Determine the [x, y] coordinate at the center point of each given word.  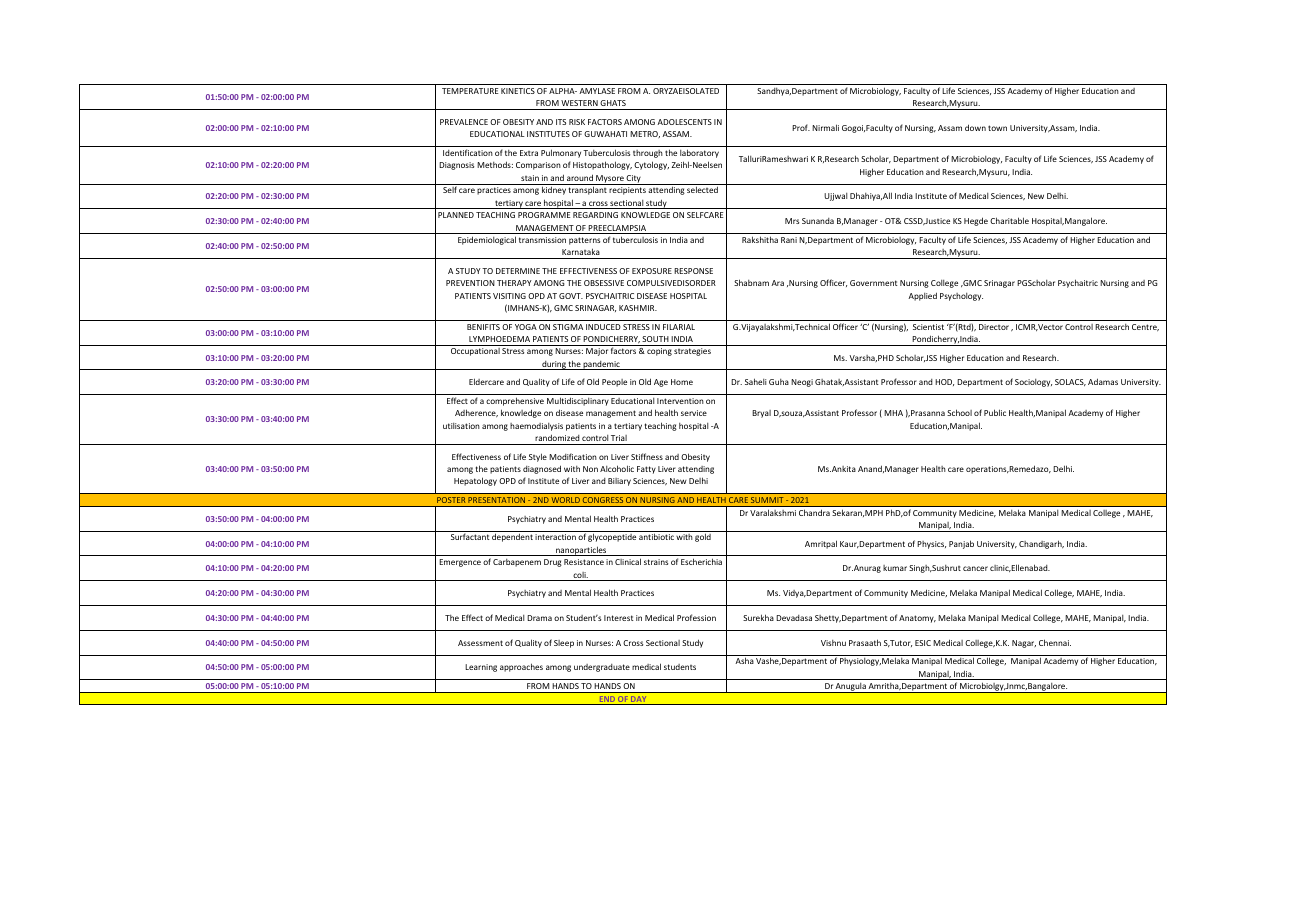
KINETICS [518, 91]
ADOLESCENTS [684, 122]
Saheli [755, 381]
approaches [521, 667]
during [554, 365]
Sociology [1033, 383]
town [997, 128]
